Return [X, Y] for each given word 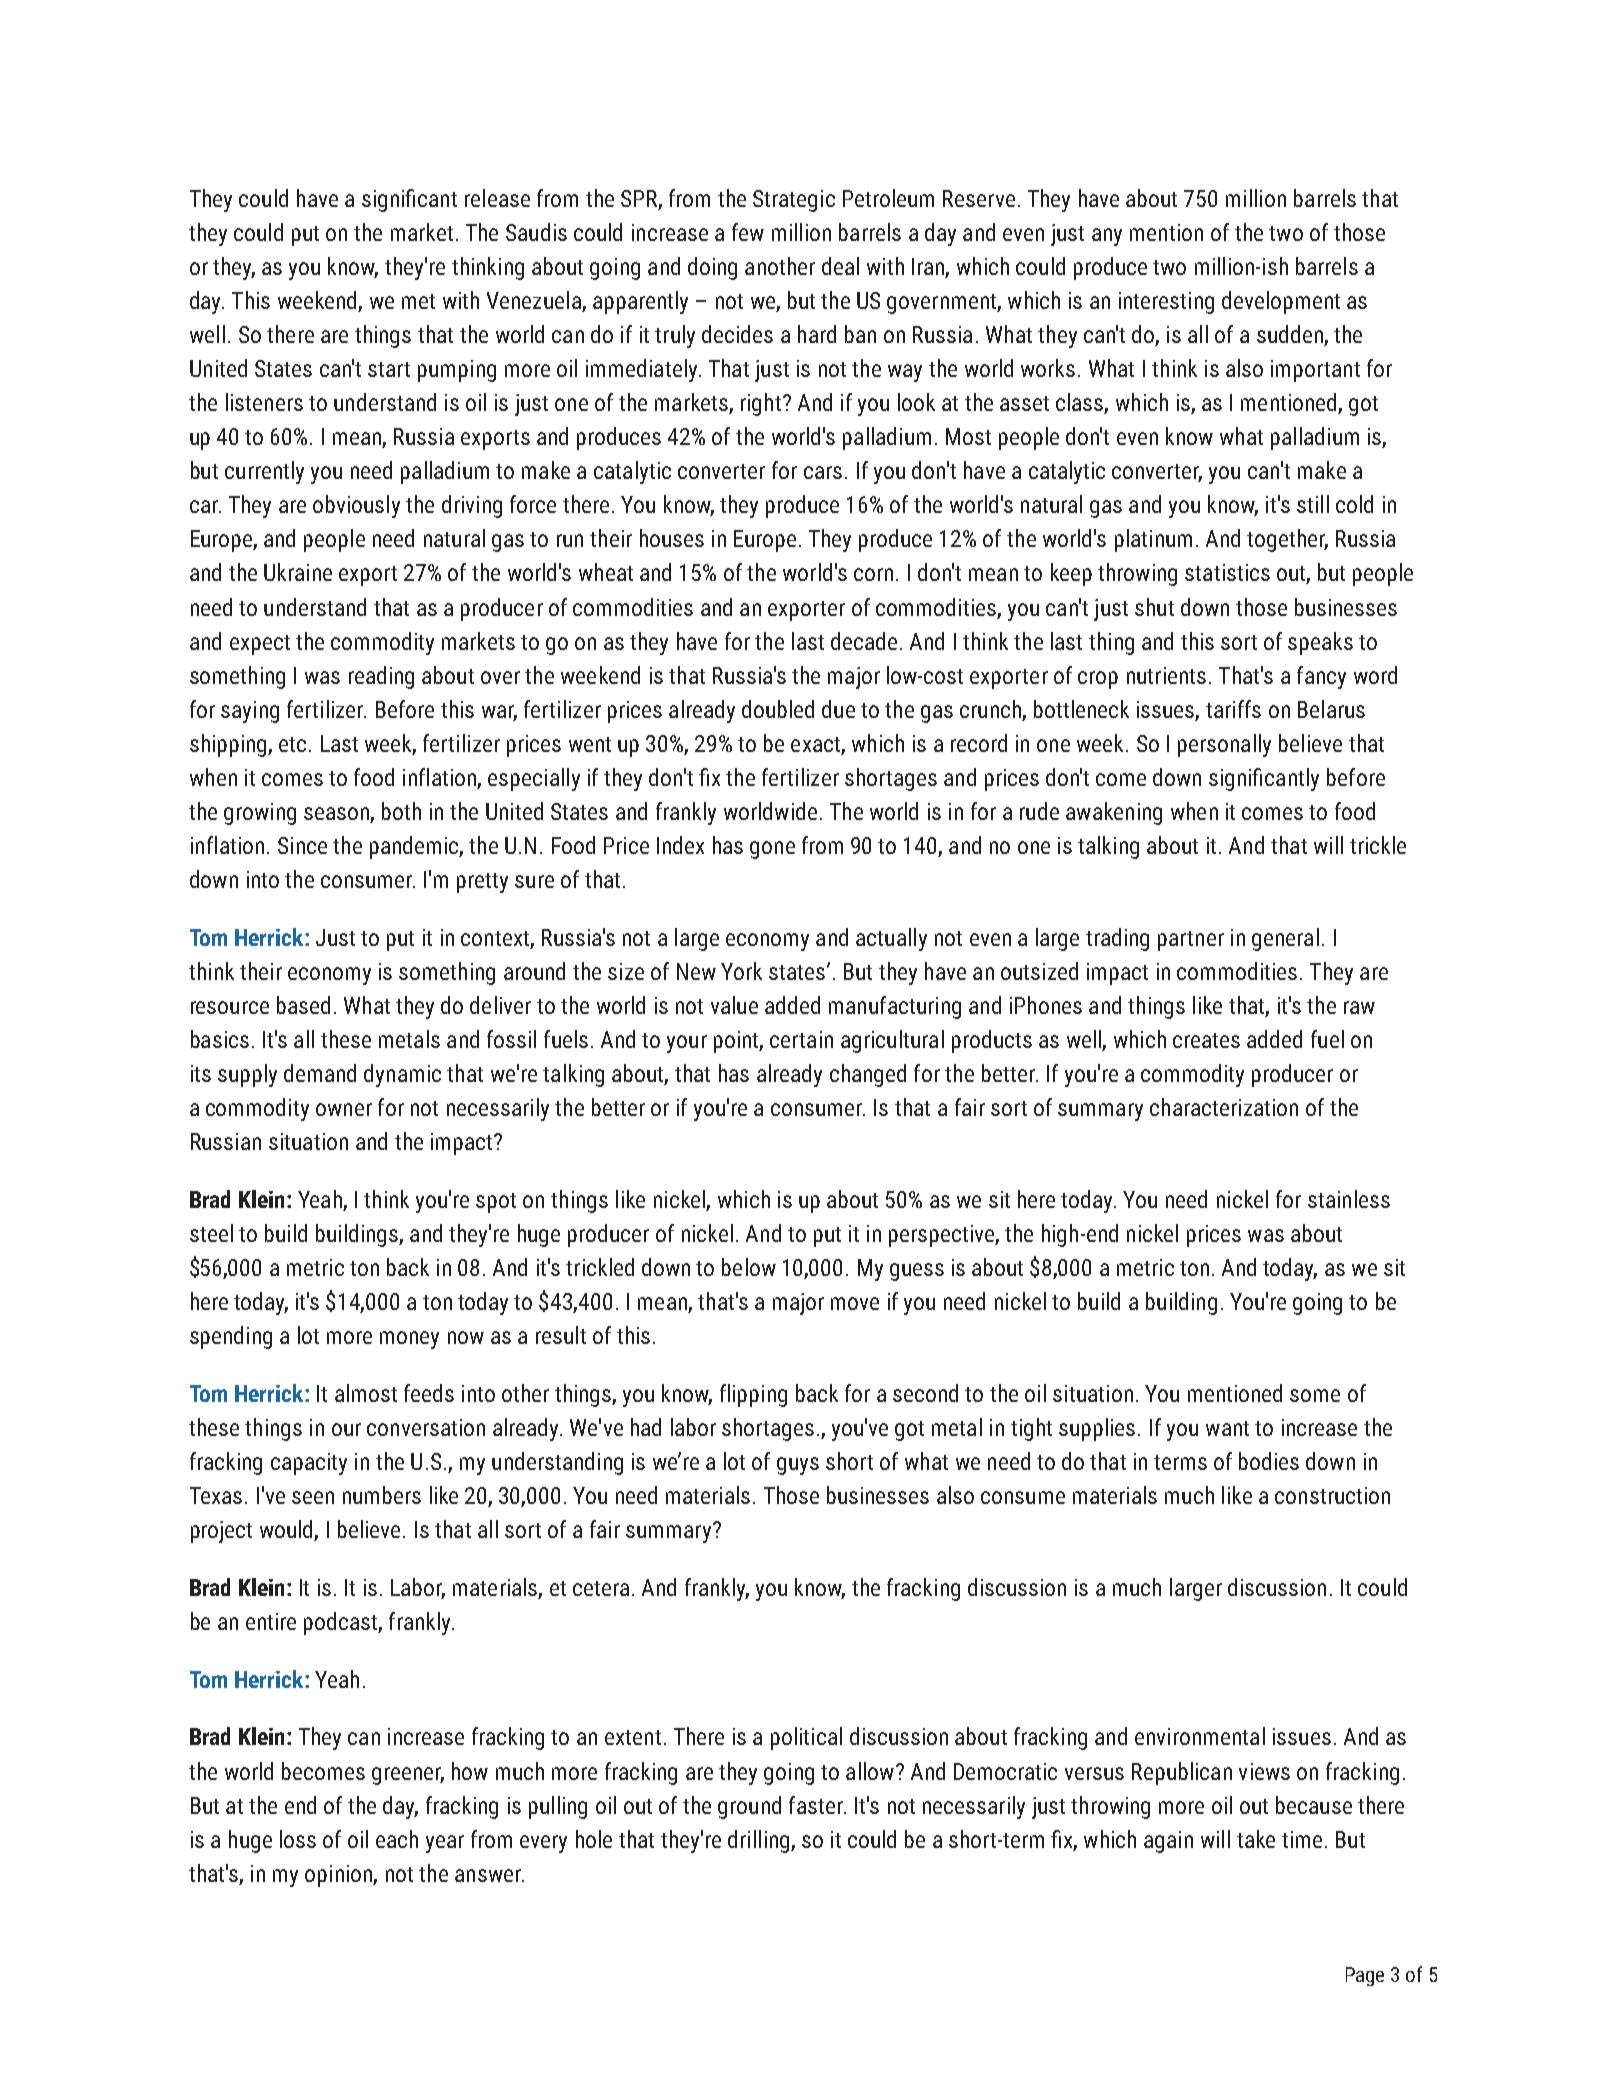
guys [798, 1466]
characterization [1224, 1107]
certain [801, 1039]
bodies [1269, 1461]
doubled [778, 709]
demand [320, 1073]
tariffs [1233, 709]
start [389, 369]
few [748, 232]
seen [313, 1497]
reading [381, 677]
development [1281, 302]
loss [298, 1839]
